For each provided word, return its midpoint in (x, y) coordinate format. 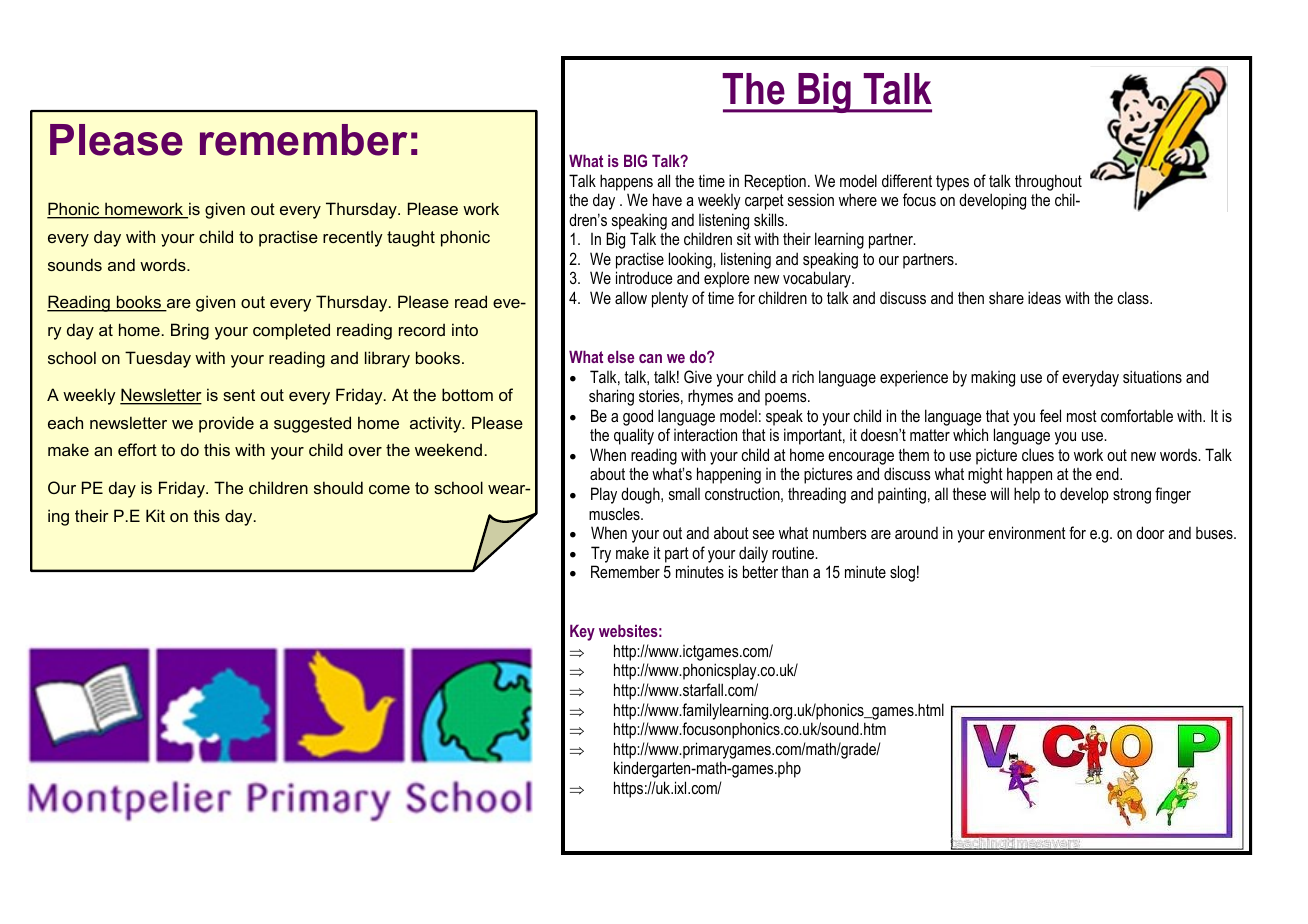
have (667, 199)
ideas (1044, 297)
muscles (615, 513)
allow (631, 297)
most (1082, 416)
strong (1132, 496)
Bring (190, 331)
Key (582, 632)
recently (353, 238)
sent (239, 395)
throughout (1048, 182)
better (760, 571)
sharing (611, 397)
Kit (155, 515)
